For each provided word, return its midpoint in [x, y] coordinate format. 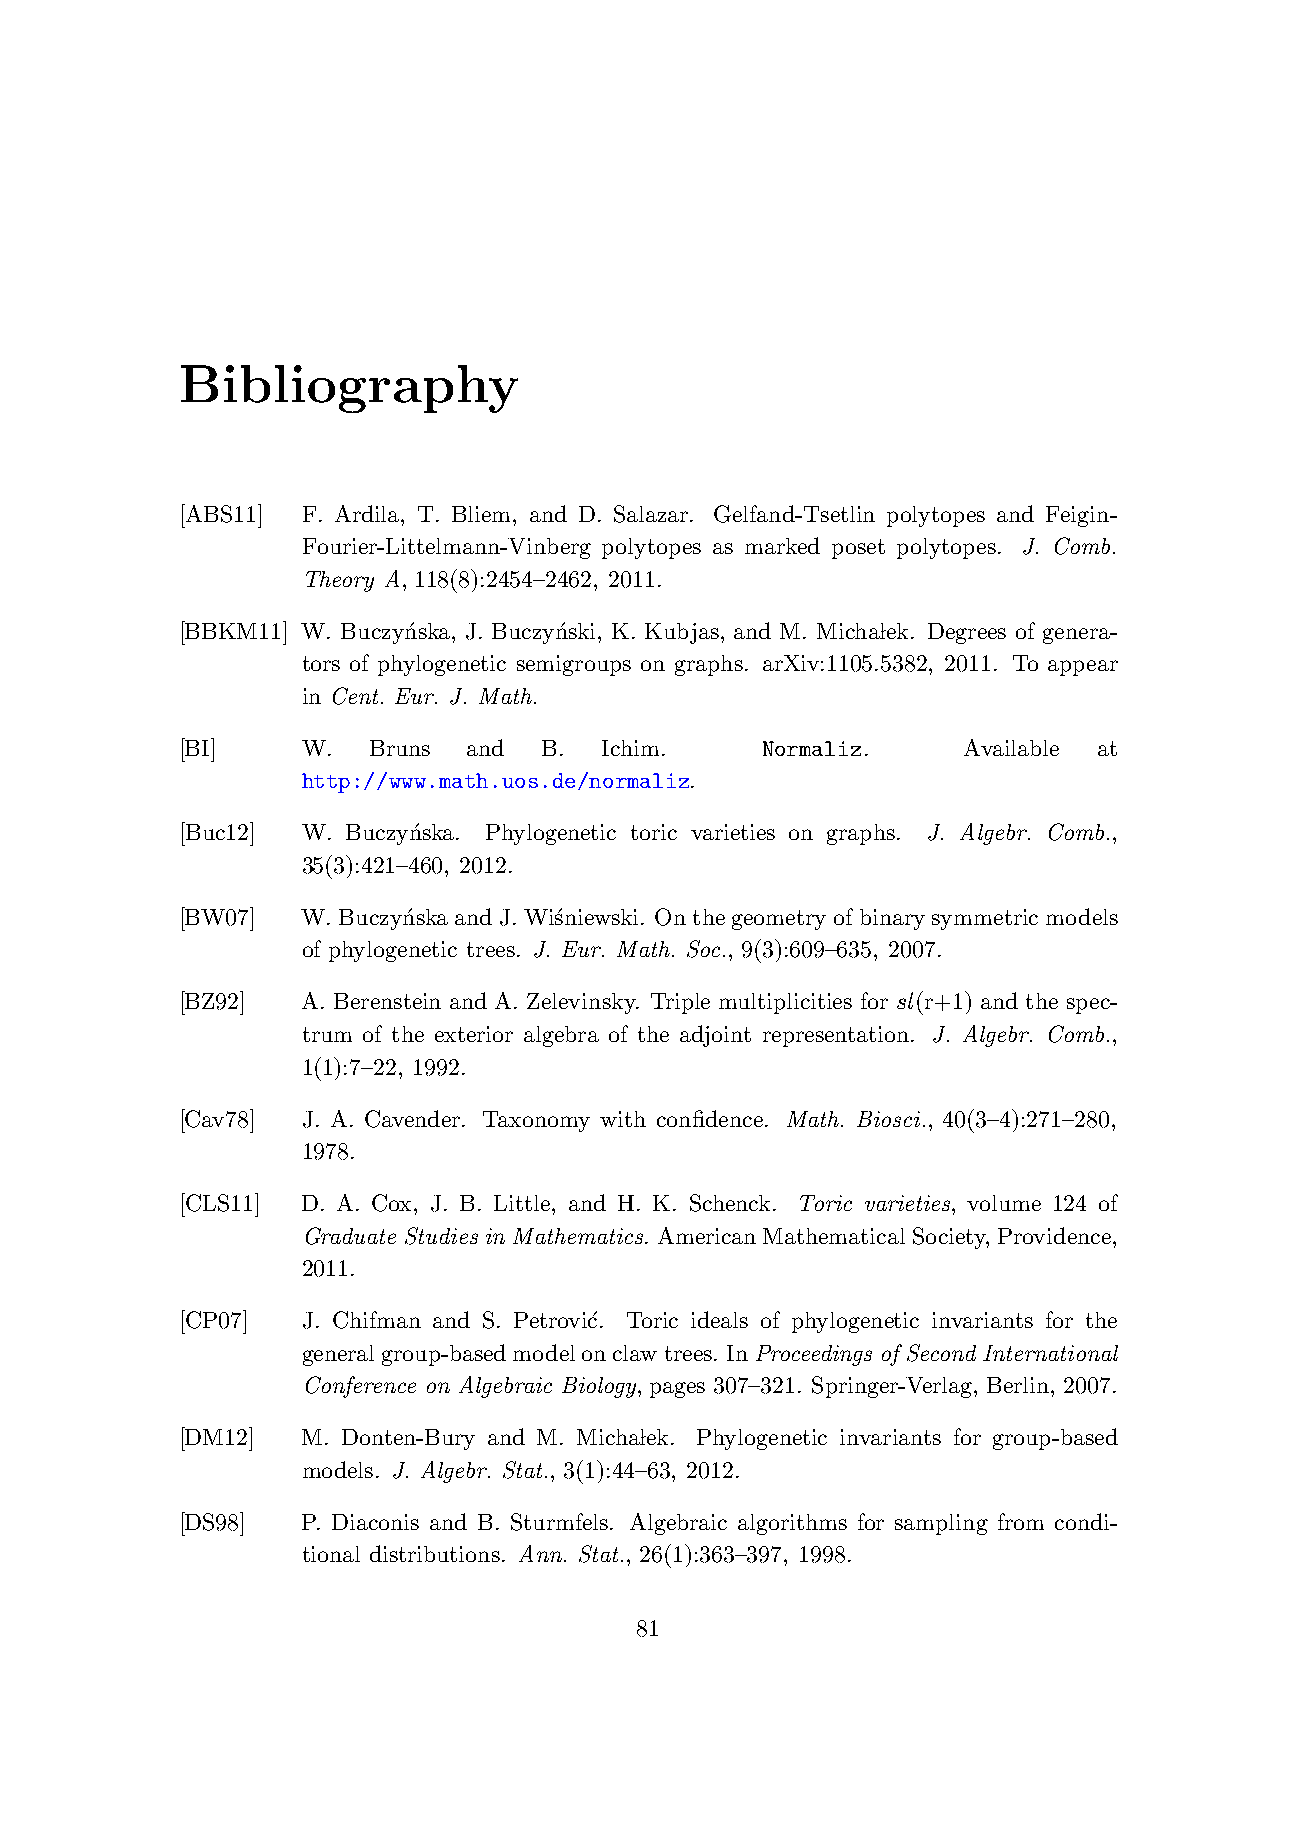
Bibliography [349, 389]
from [1021, 1521]
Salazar [651, 514]
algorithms [792, 1524]
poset [858, 549]
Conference [361, 1387]
